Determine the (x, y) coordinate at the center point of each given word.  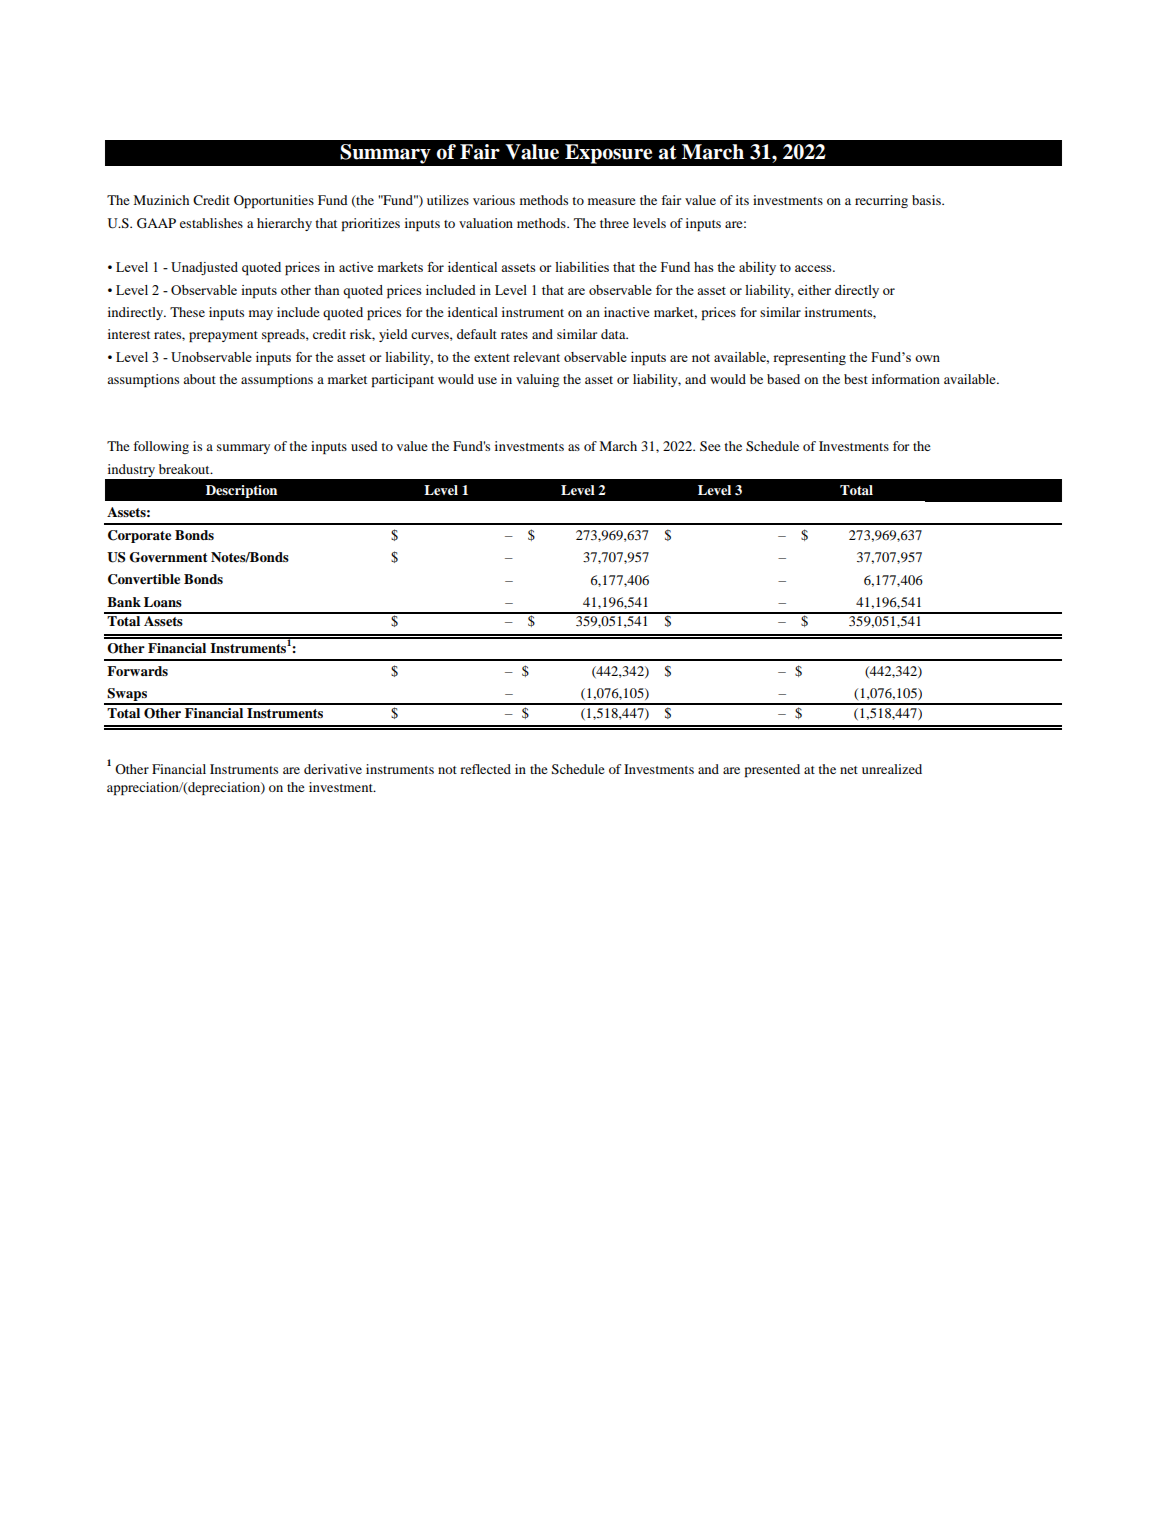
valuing (537, 380)
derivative (333, 769)
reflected (485, 769)
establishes (211, 223)
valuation (486, 223)
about (199, 379)
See (710, 446)
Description (241, 491)
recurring (881, 201)
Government (168, 557)
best (856, 379)
